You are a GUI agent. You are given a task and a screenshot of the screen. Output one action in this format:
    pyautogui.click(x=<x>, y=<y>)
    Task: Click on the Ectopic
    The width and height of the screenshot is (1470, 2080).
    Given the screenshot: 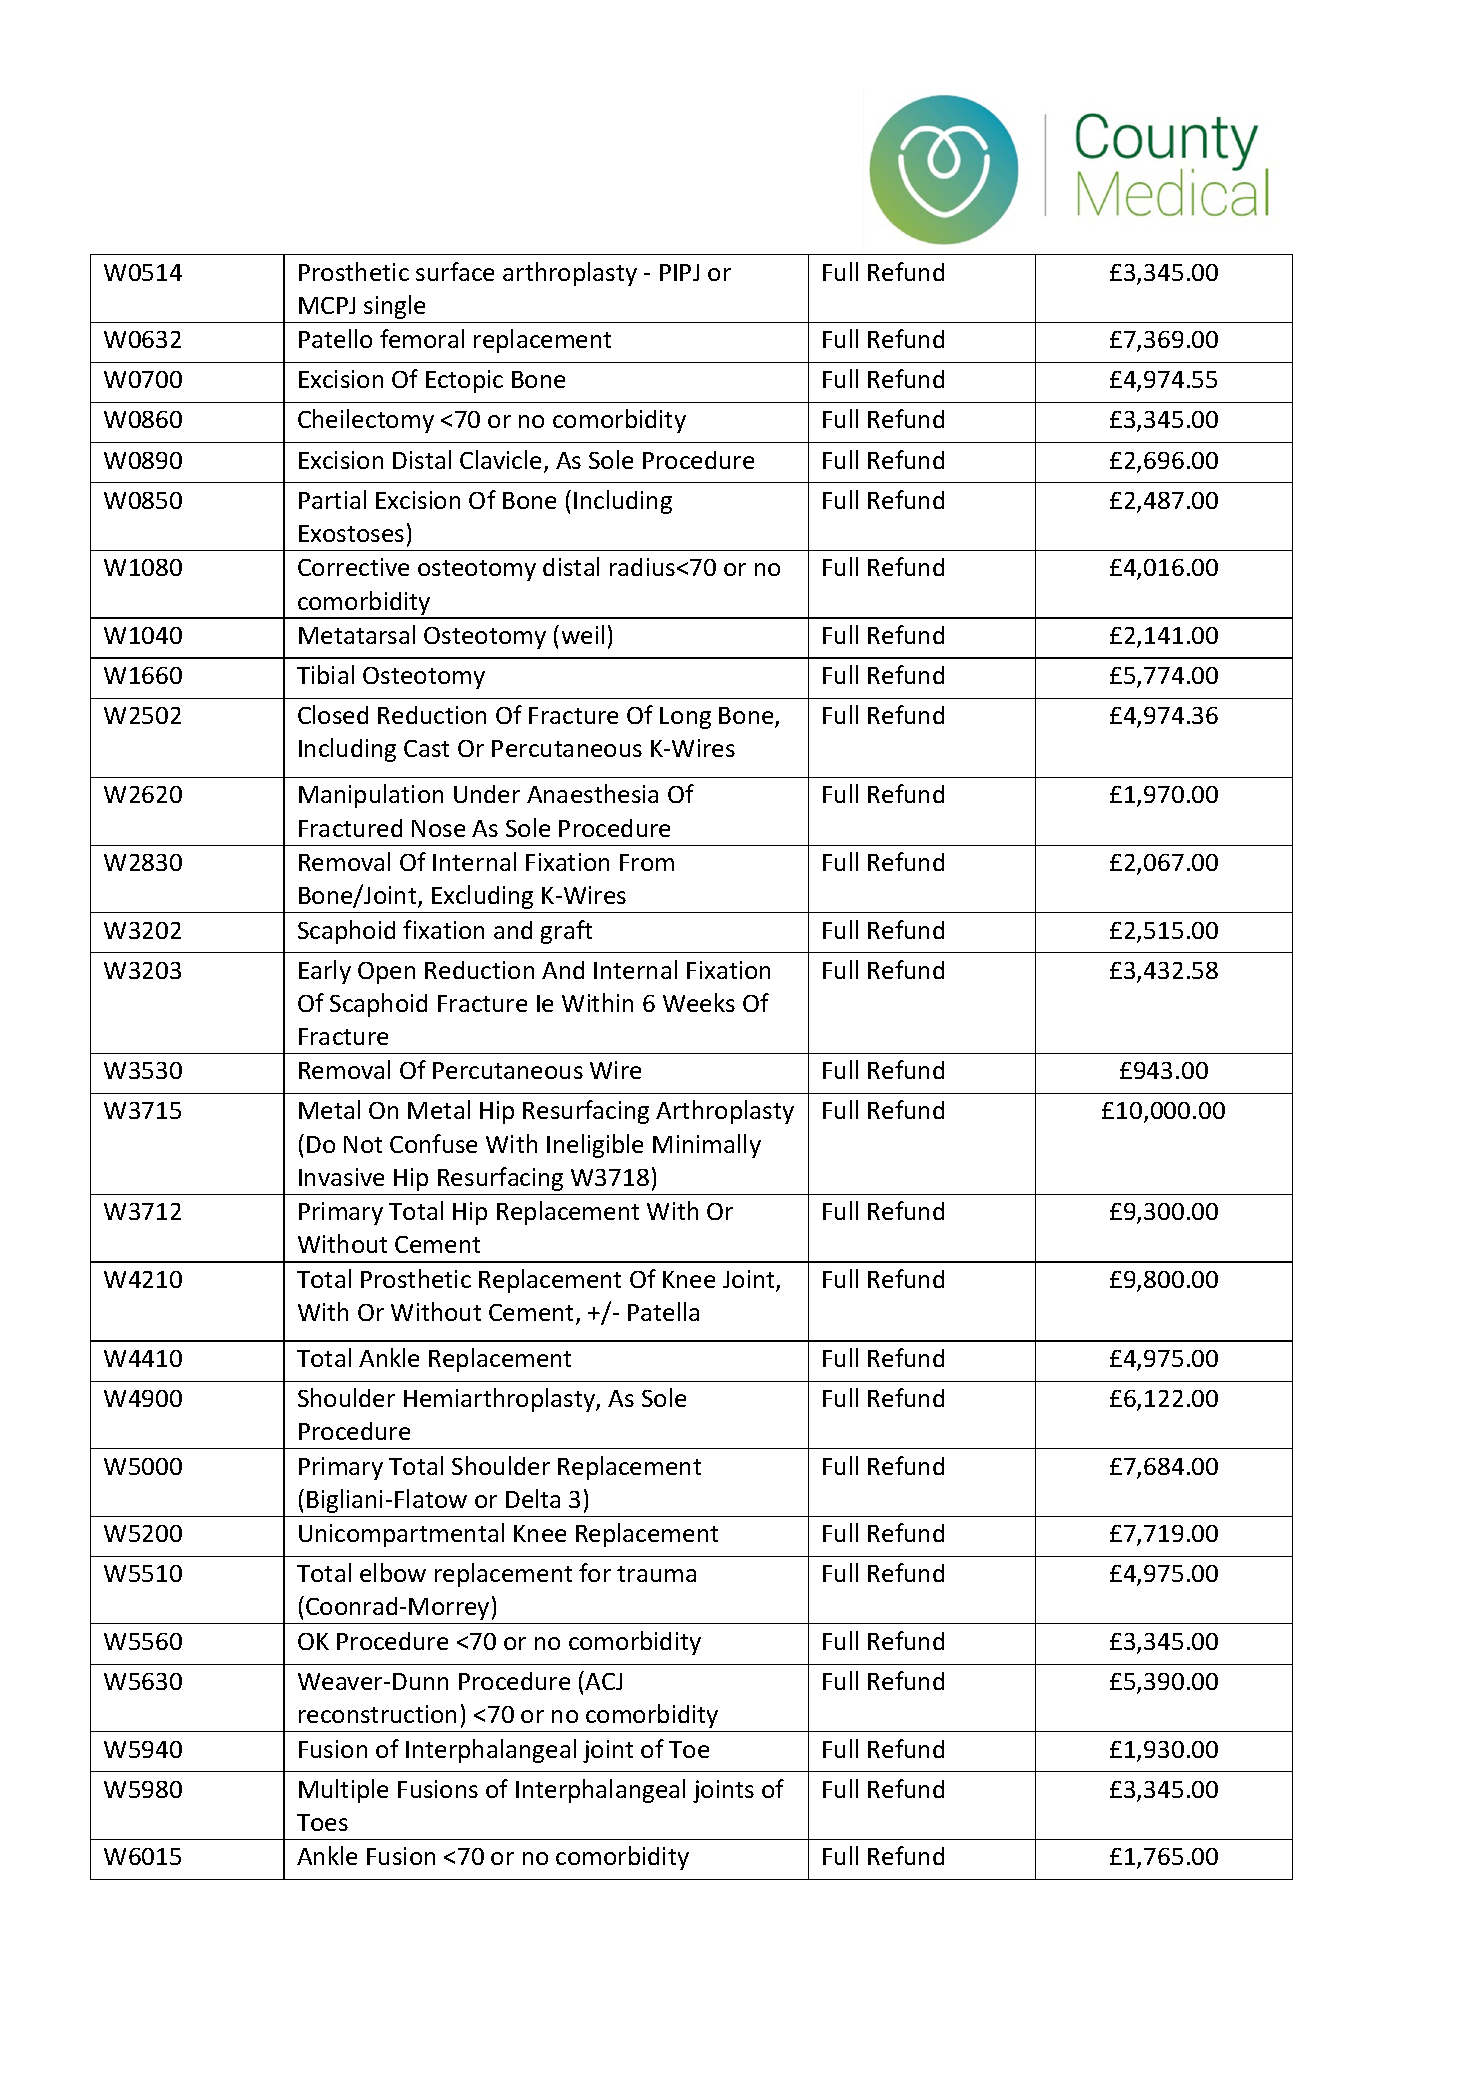 What is the action you would take?
    pyautogui.click(x=464, y=381)
